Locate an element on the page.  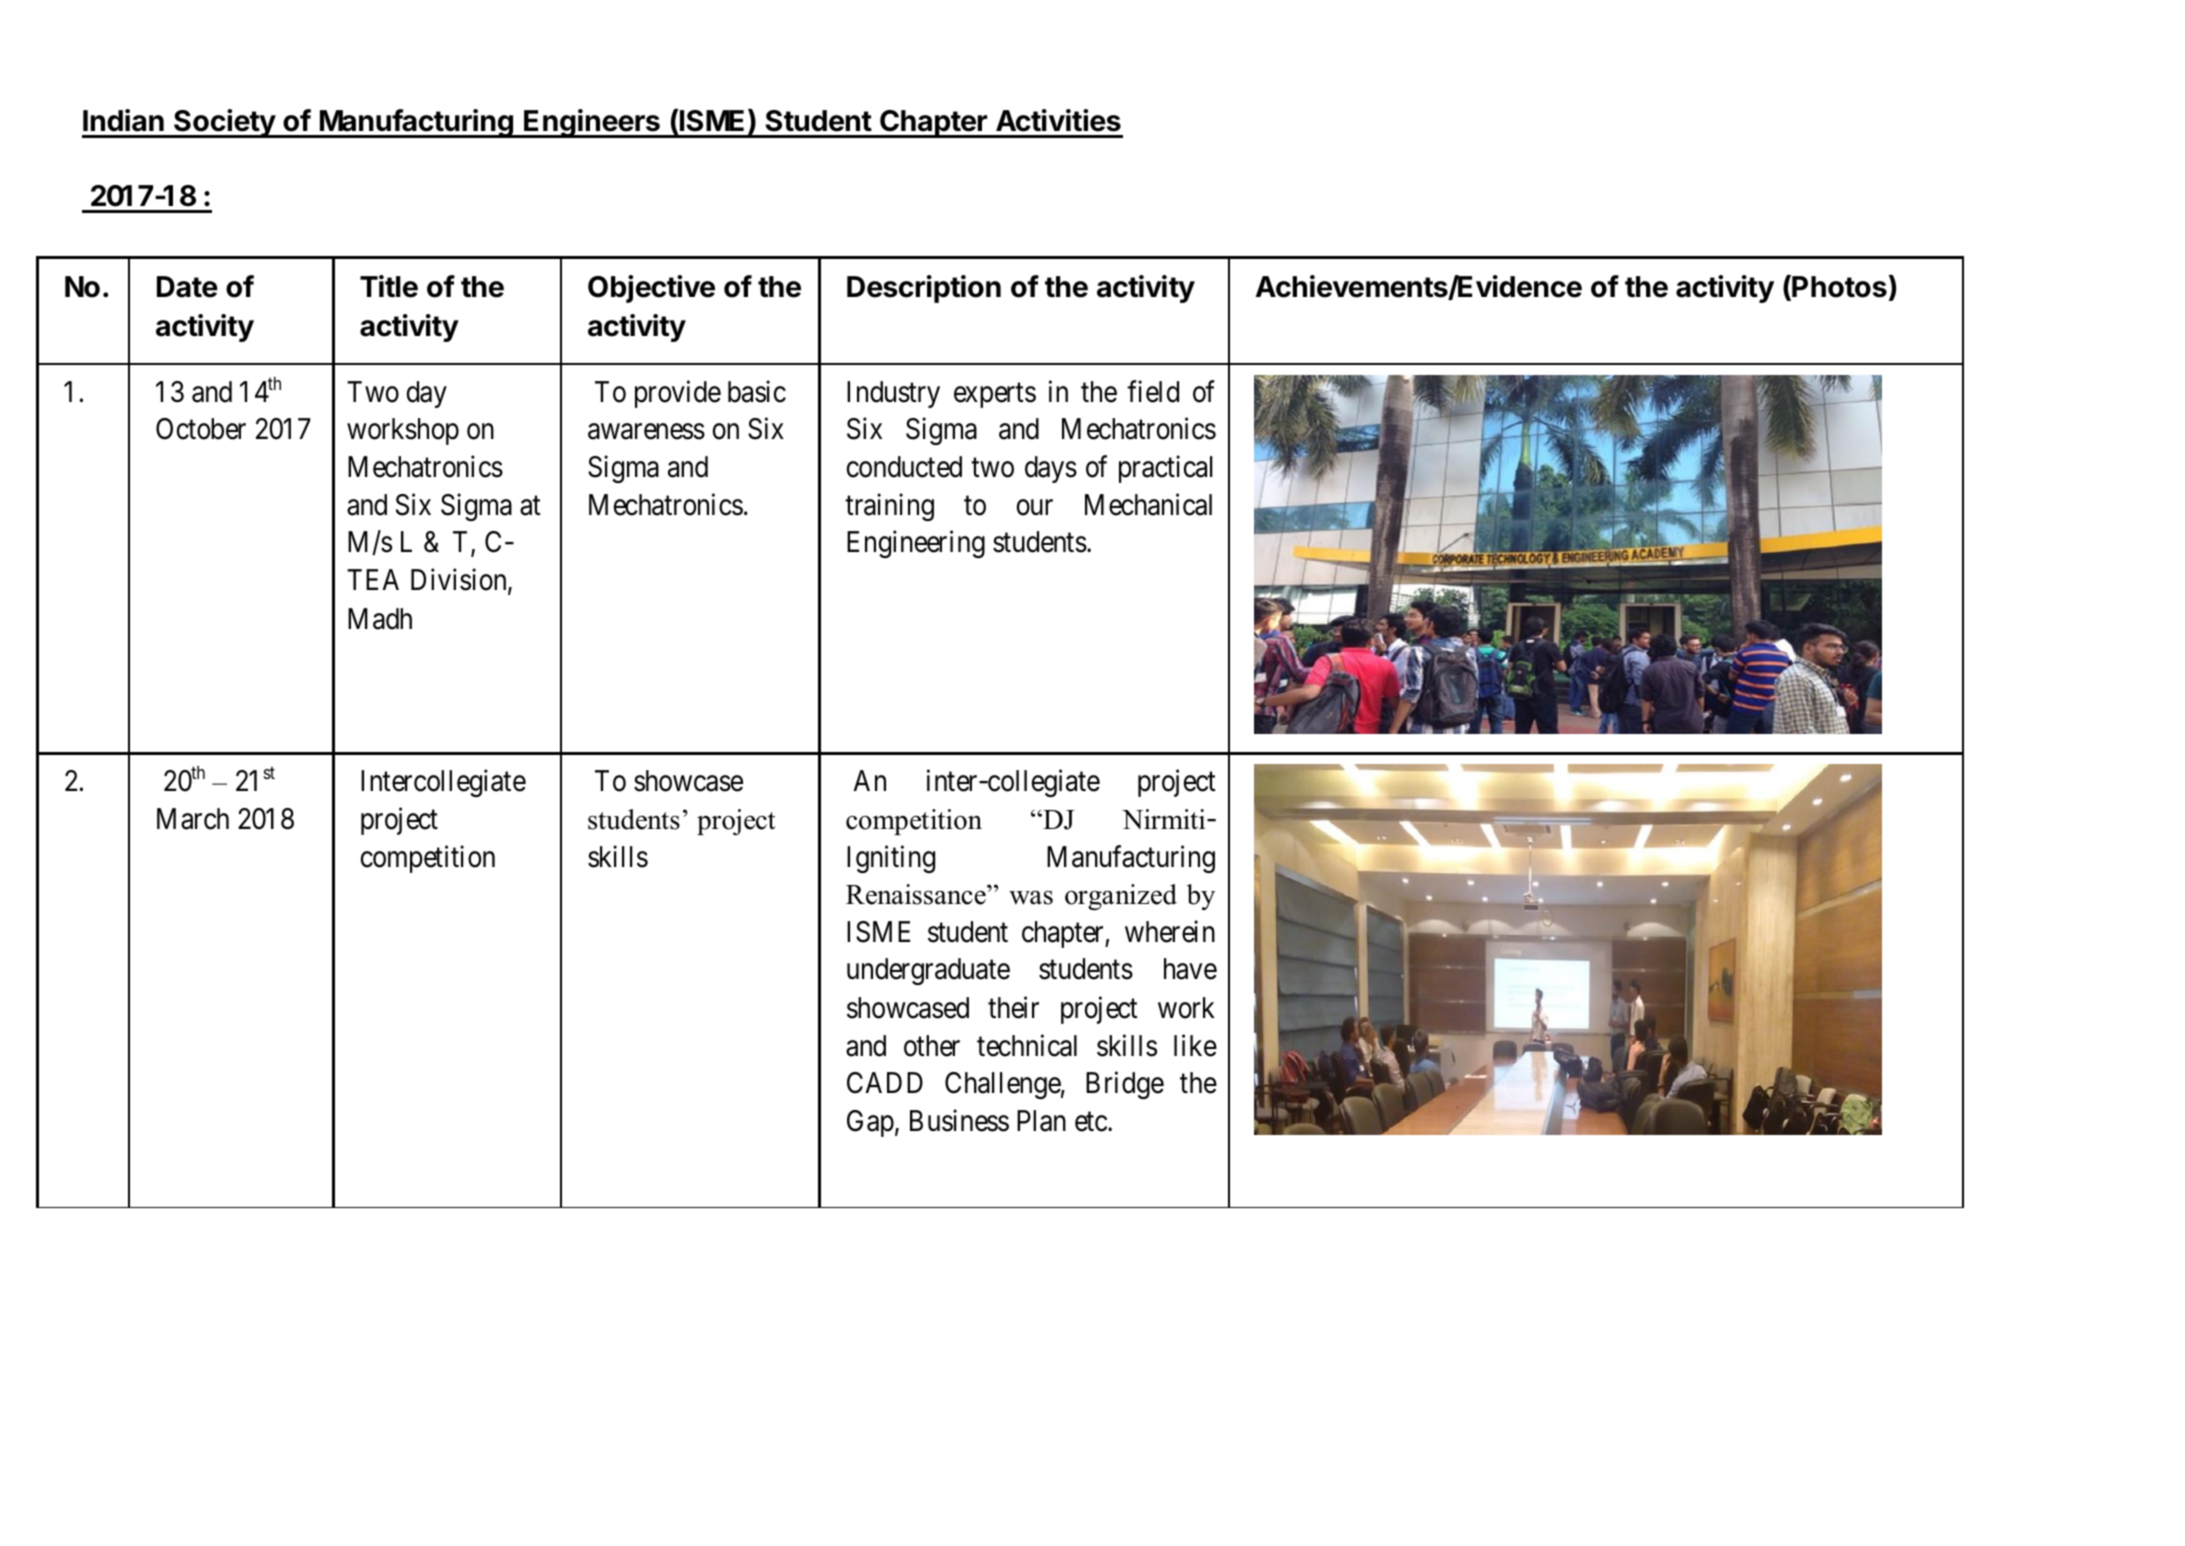
October is located at coordinates (201, 429).
